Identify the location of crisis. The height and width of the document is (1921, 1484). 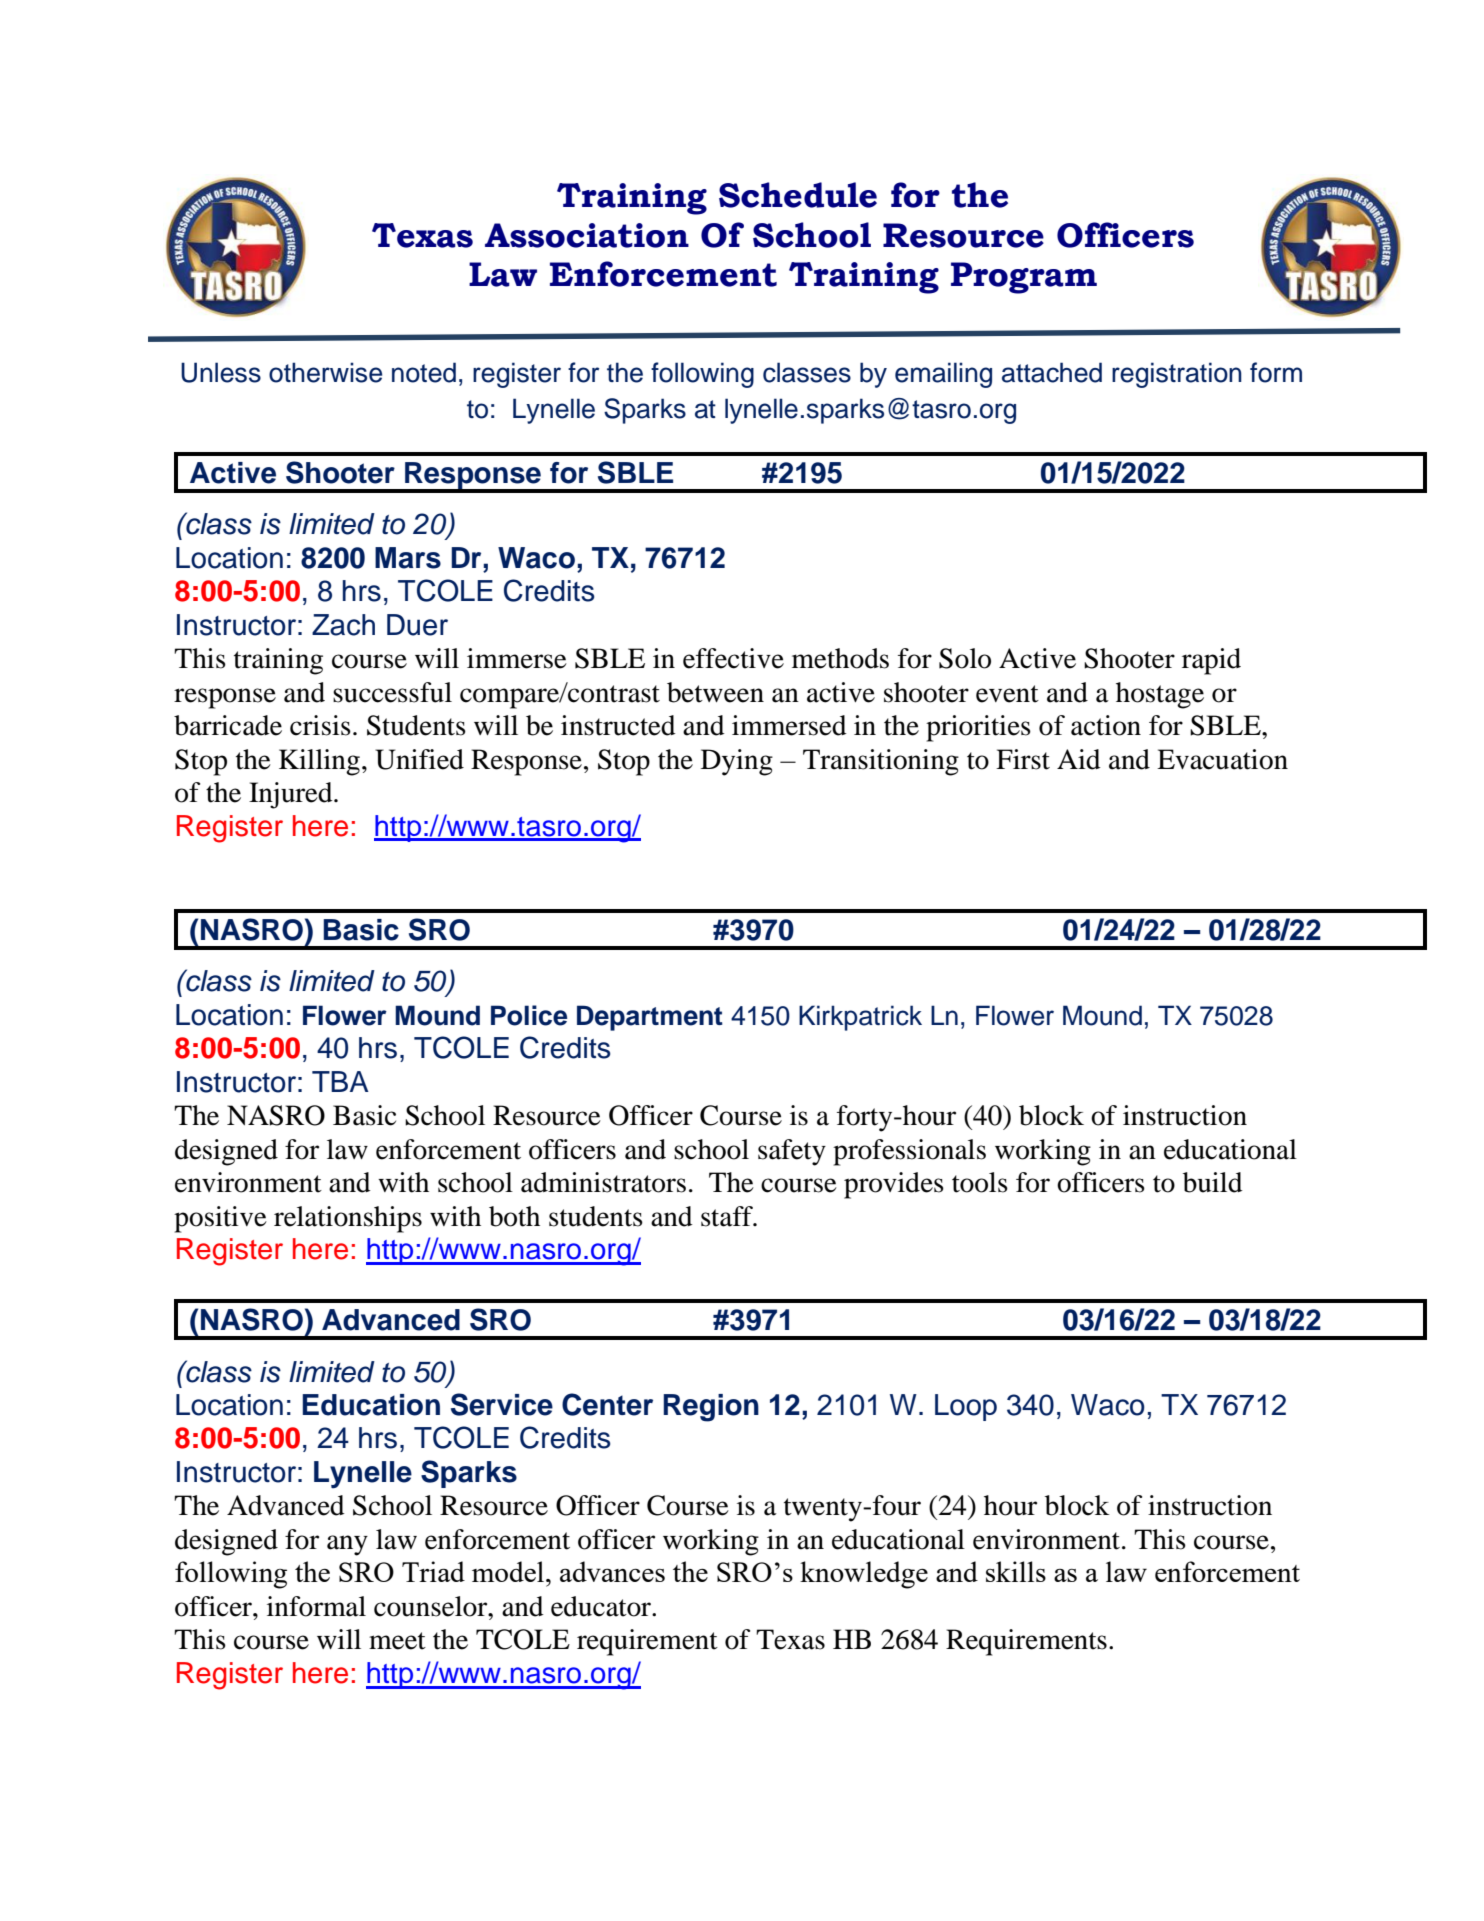
(320, 725).
